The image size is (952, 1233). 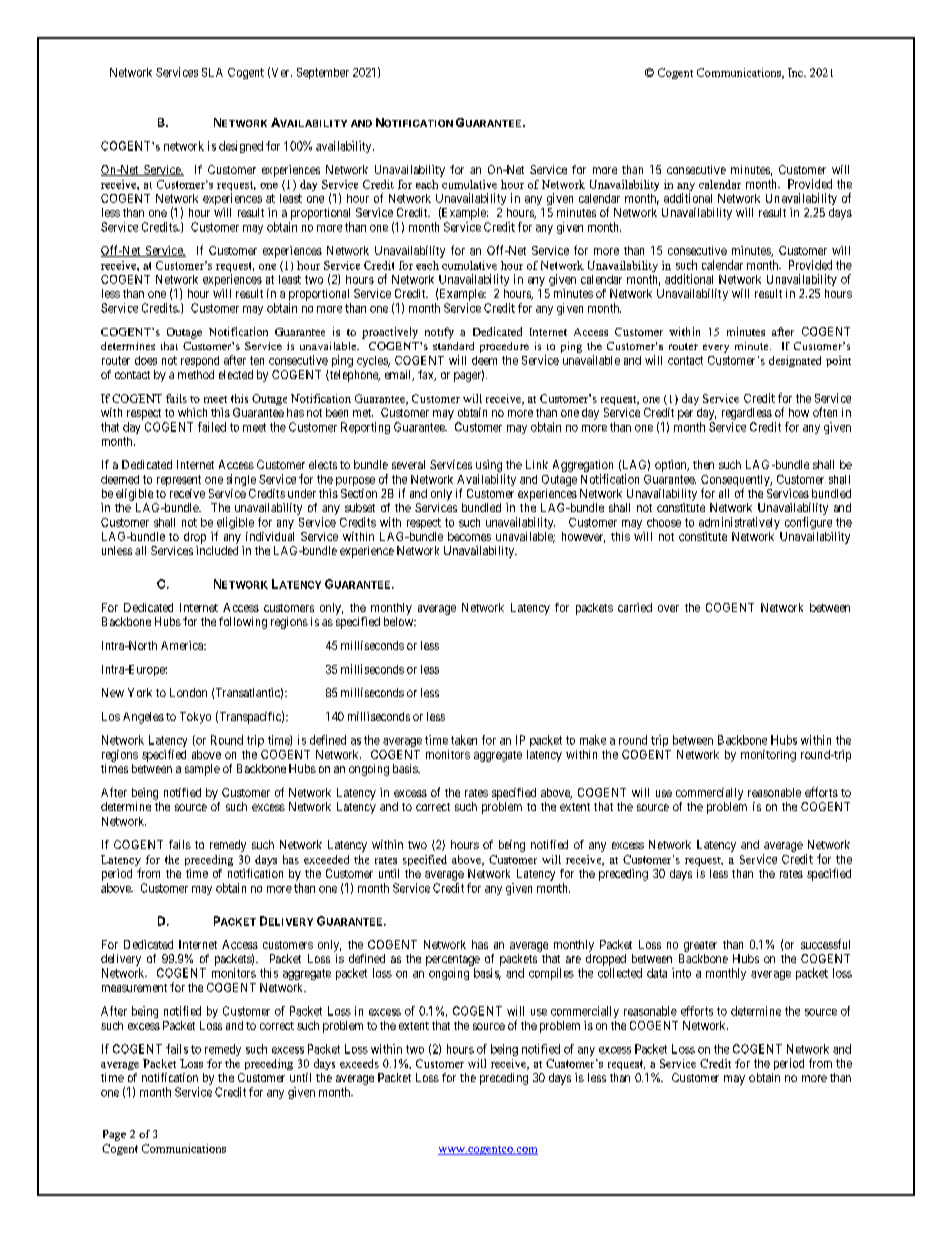 I want to click on every, so click(x=716, y=348).
